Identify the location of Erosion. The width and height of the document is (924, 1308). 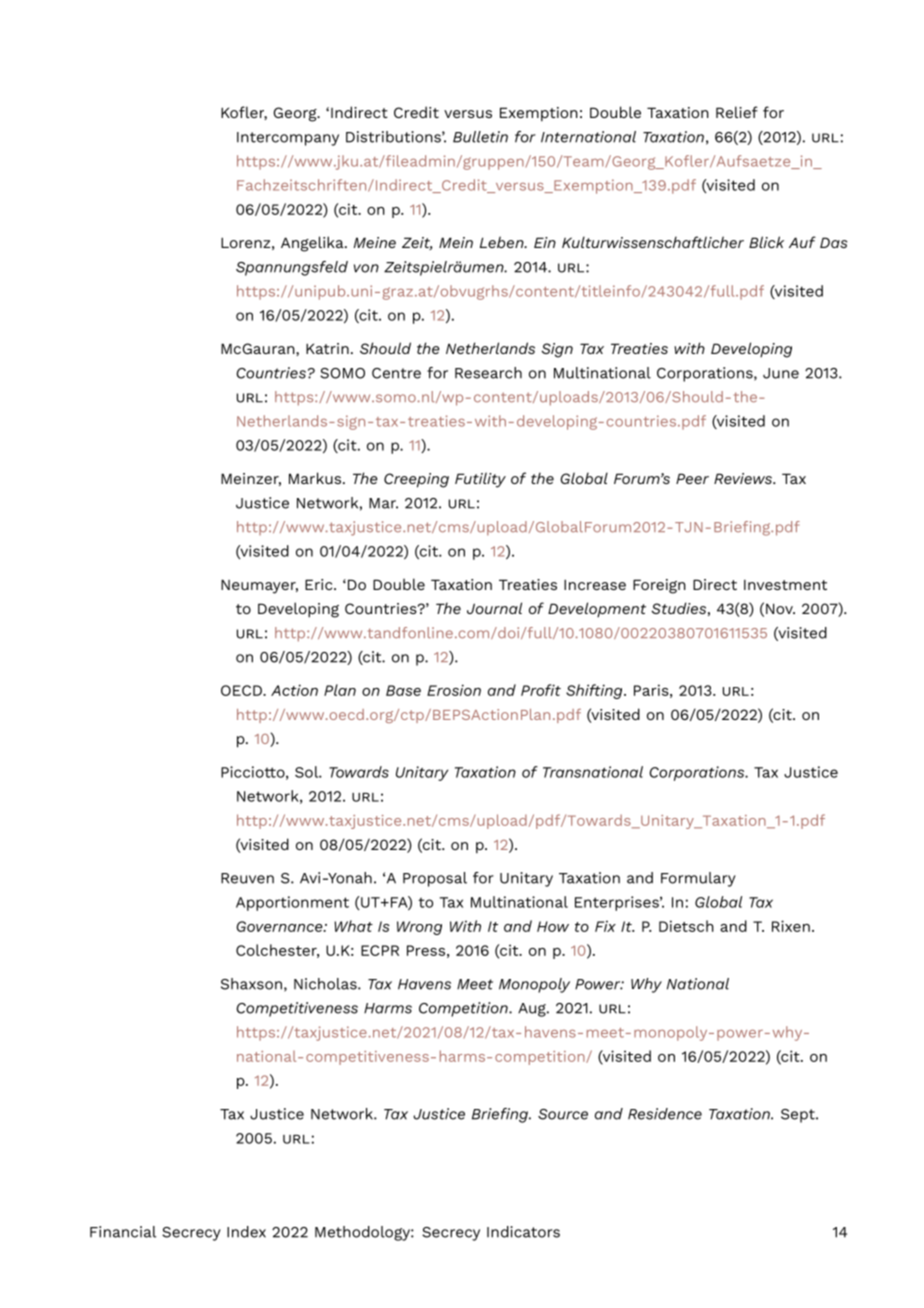
(454, 690).
